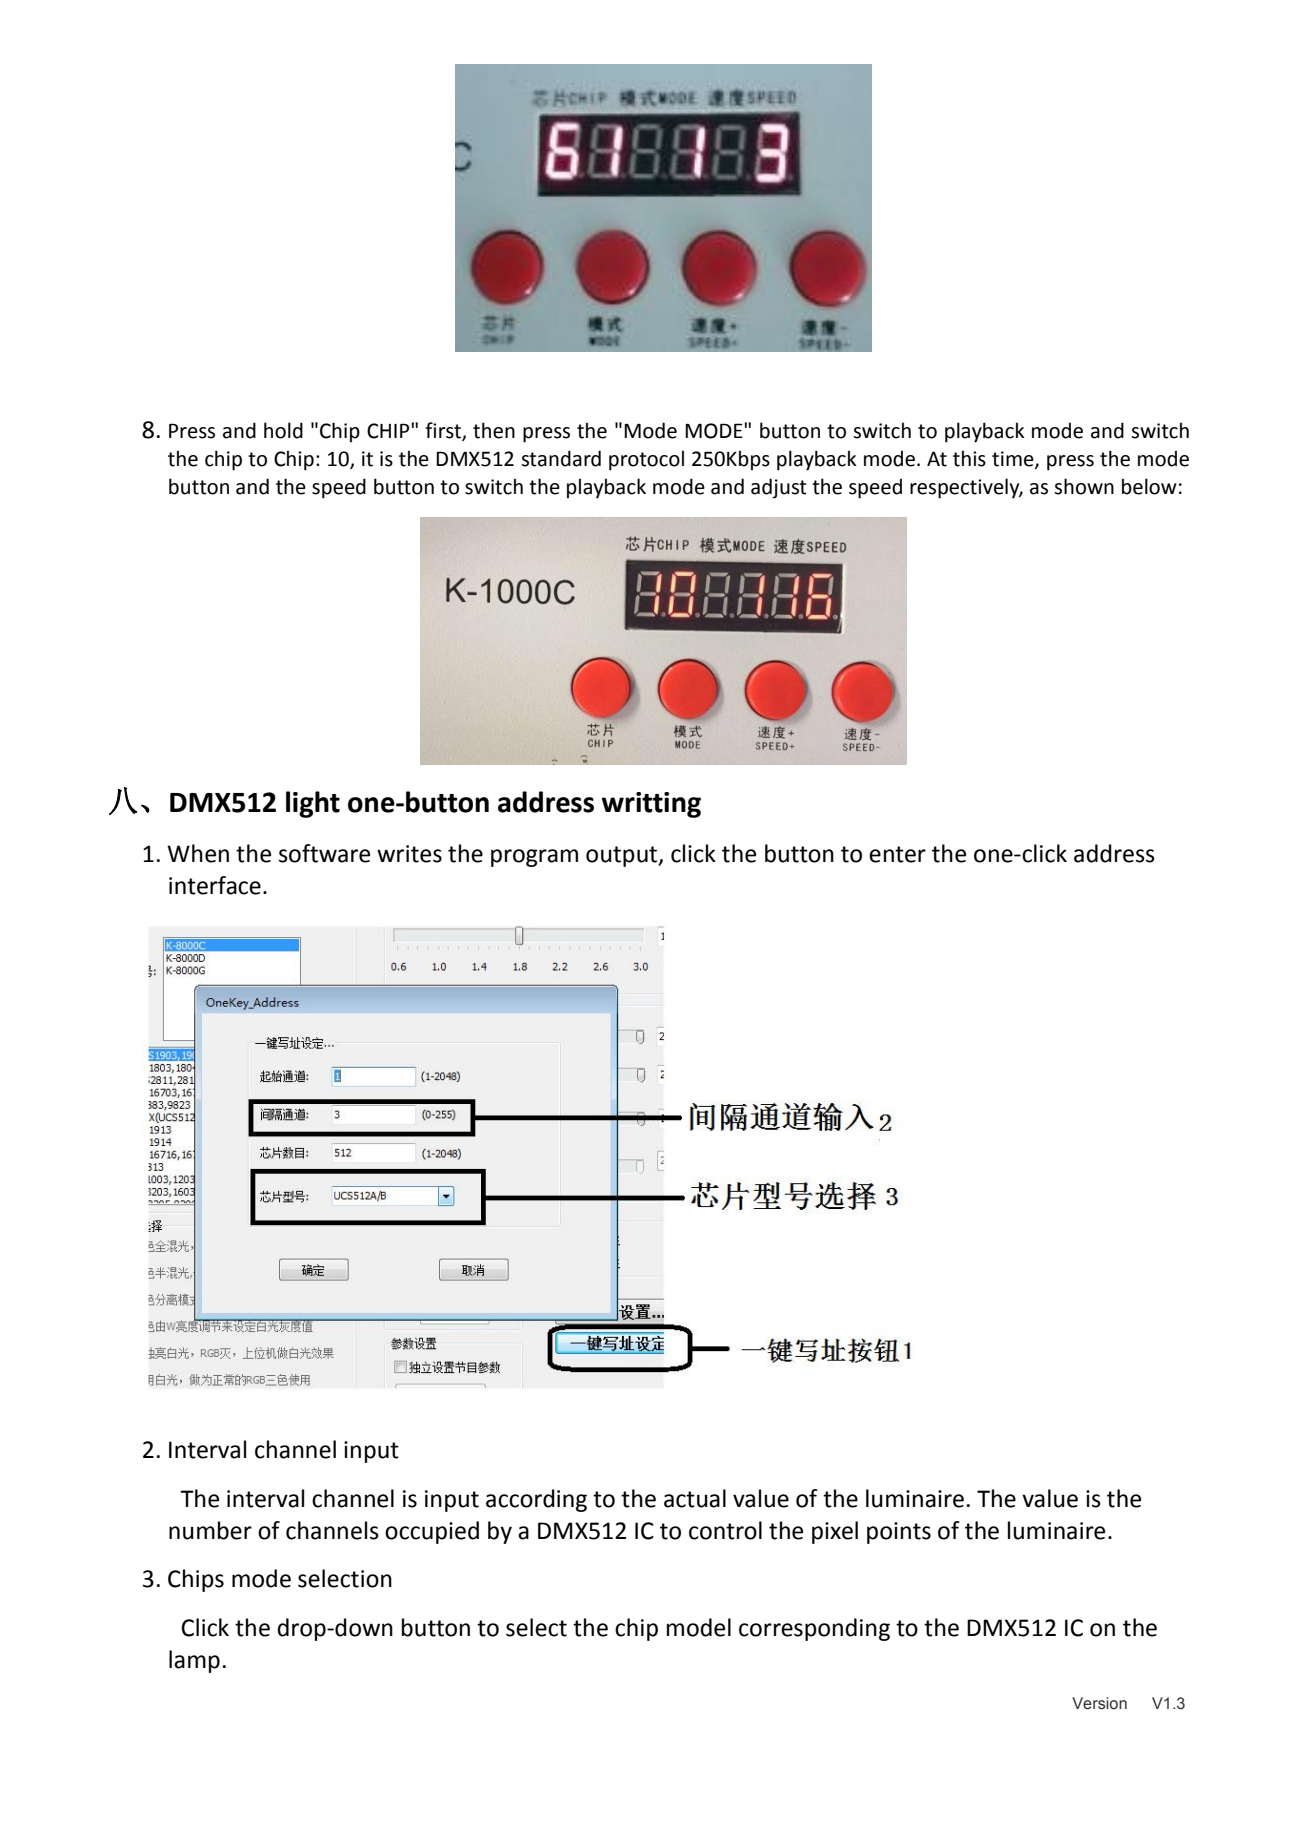  Describe the element at coordinates (695, 1498) in the screenshot. I see `actual` at that location.
